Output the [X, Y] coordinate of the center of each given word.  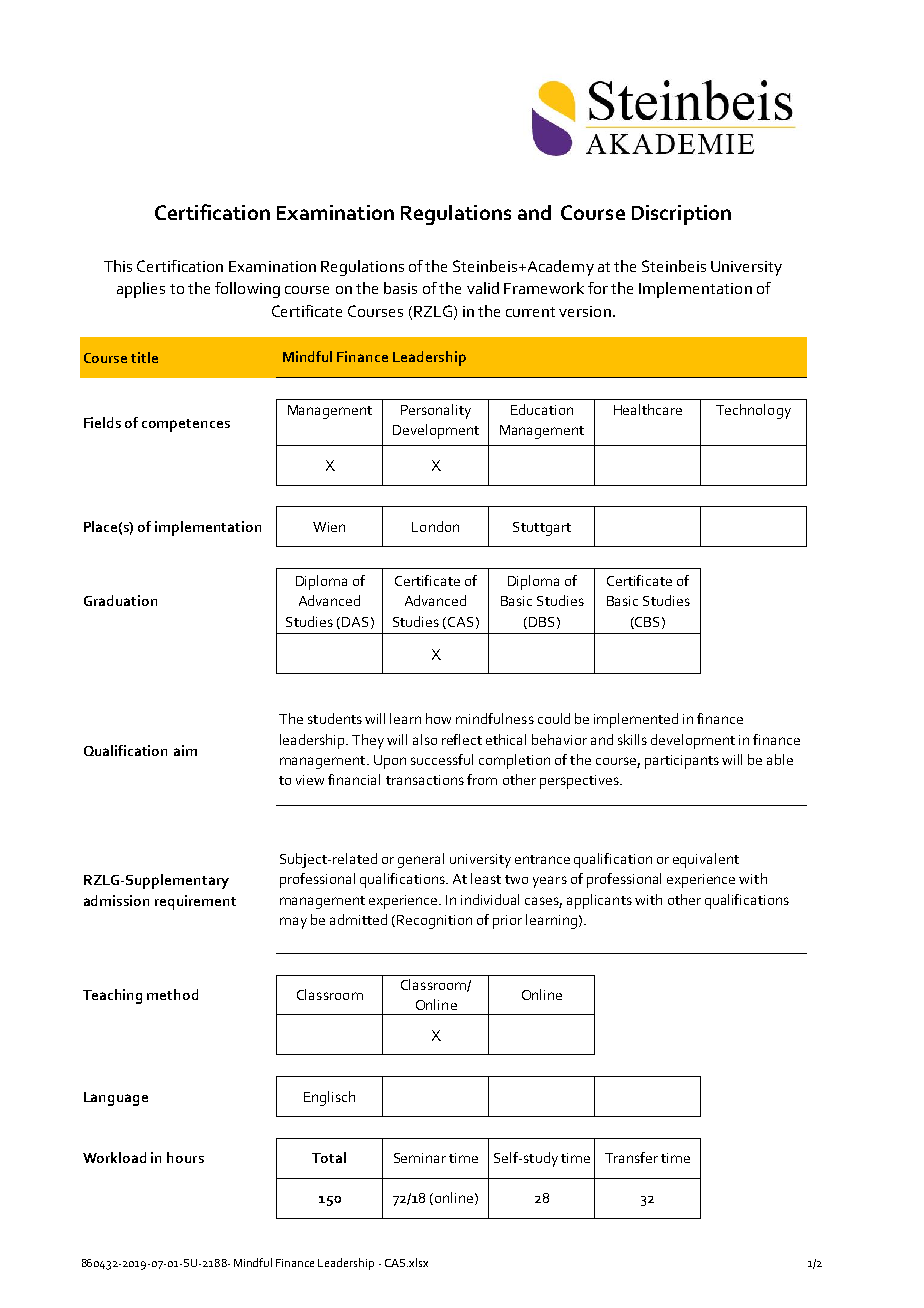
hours [185, 1157]
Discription [681, 215]
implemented [636, 720]
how [438, 718]
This [118, 266]
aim [185, 750]
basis [400, 288]
